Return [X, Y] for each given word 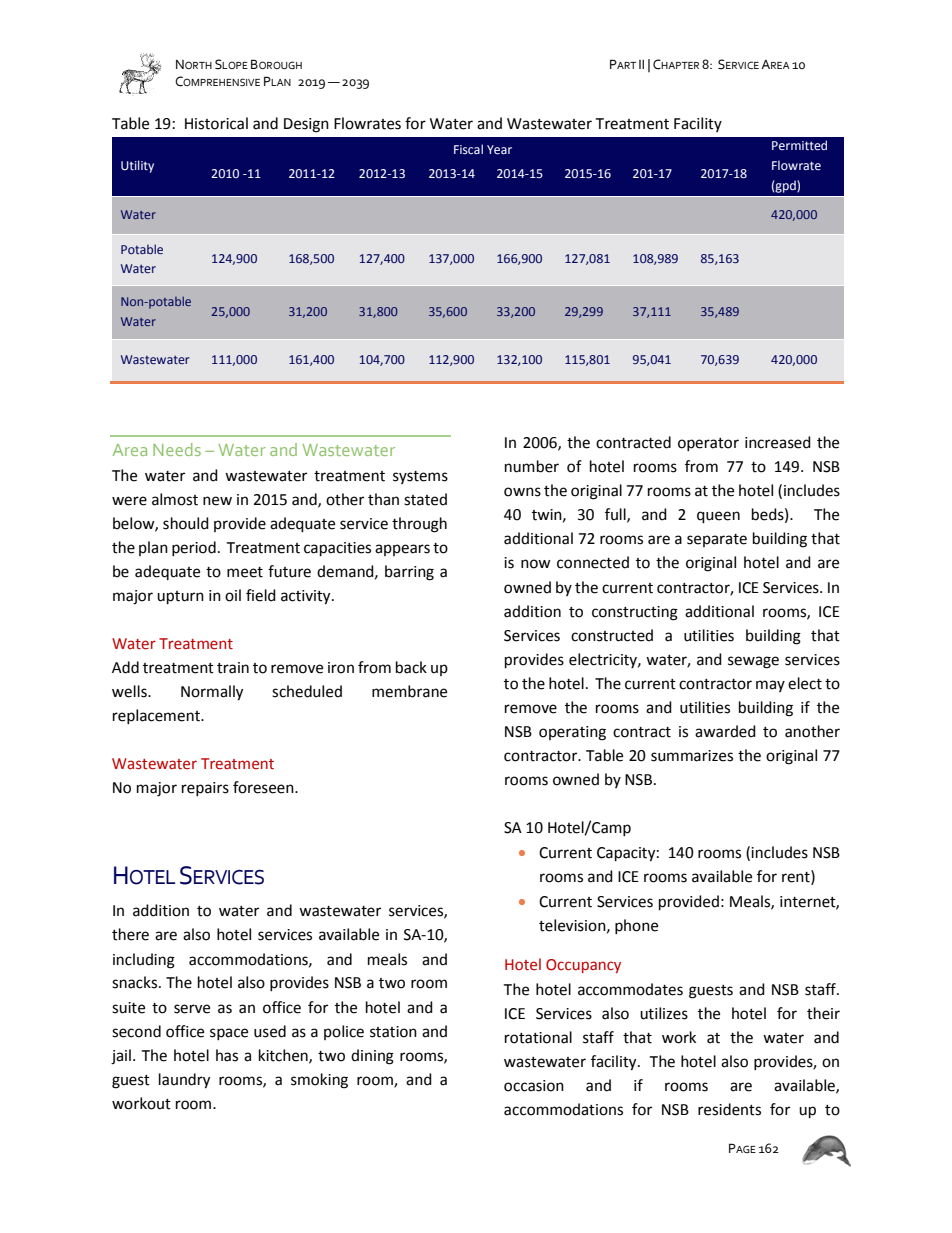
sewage [753, 662]
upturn [180, 598]
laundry [184, 1081]
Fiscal [468, 149]
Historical [216, 123]
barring [409, 573]
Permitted [799, 145]
